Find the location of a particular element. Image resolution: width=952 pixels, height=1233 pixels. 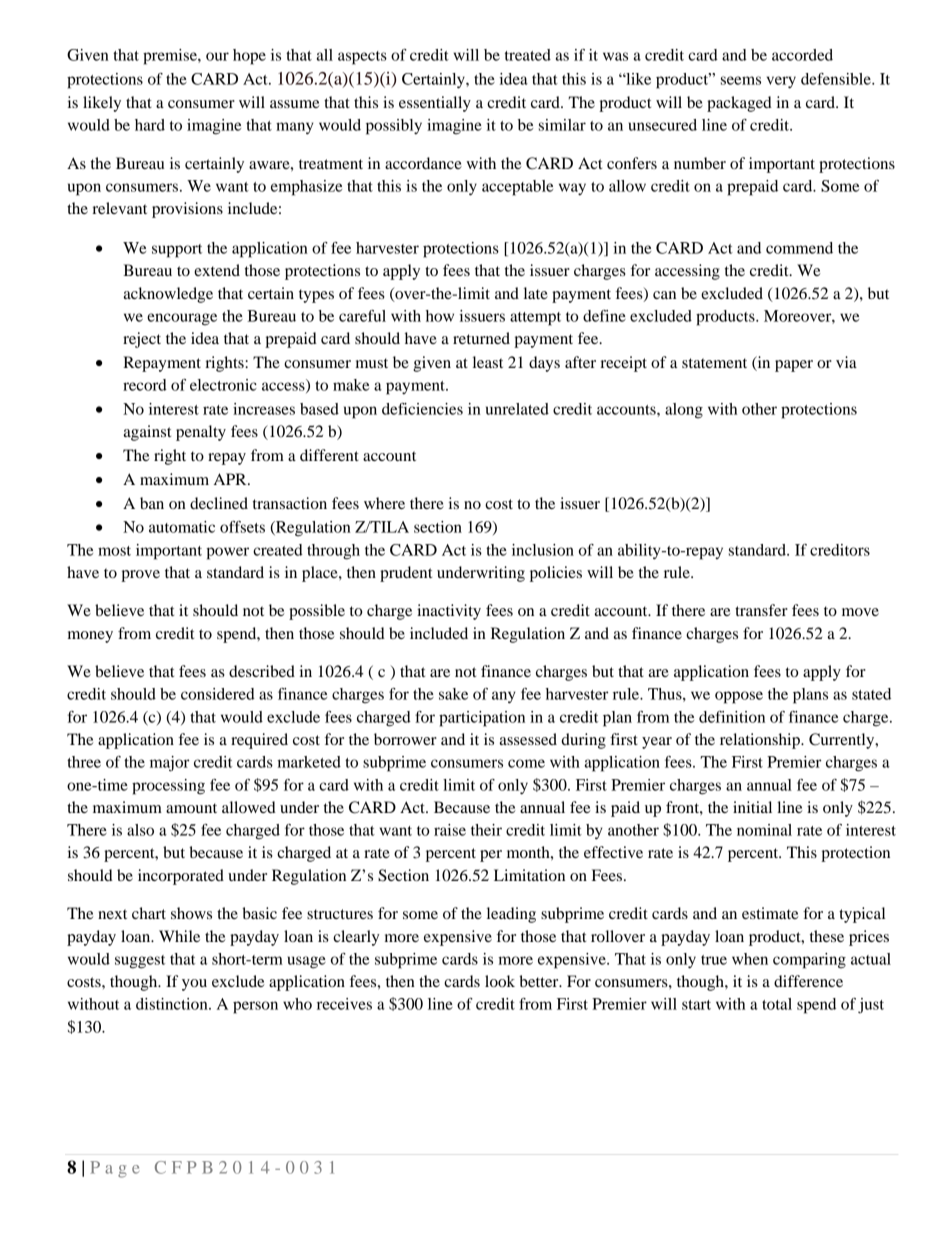

essentially is located at coordinates (435, 104).
